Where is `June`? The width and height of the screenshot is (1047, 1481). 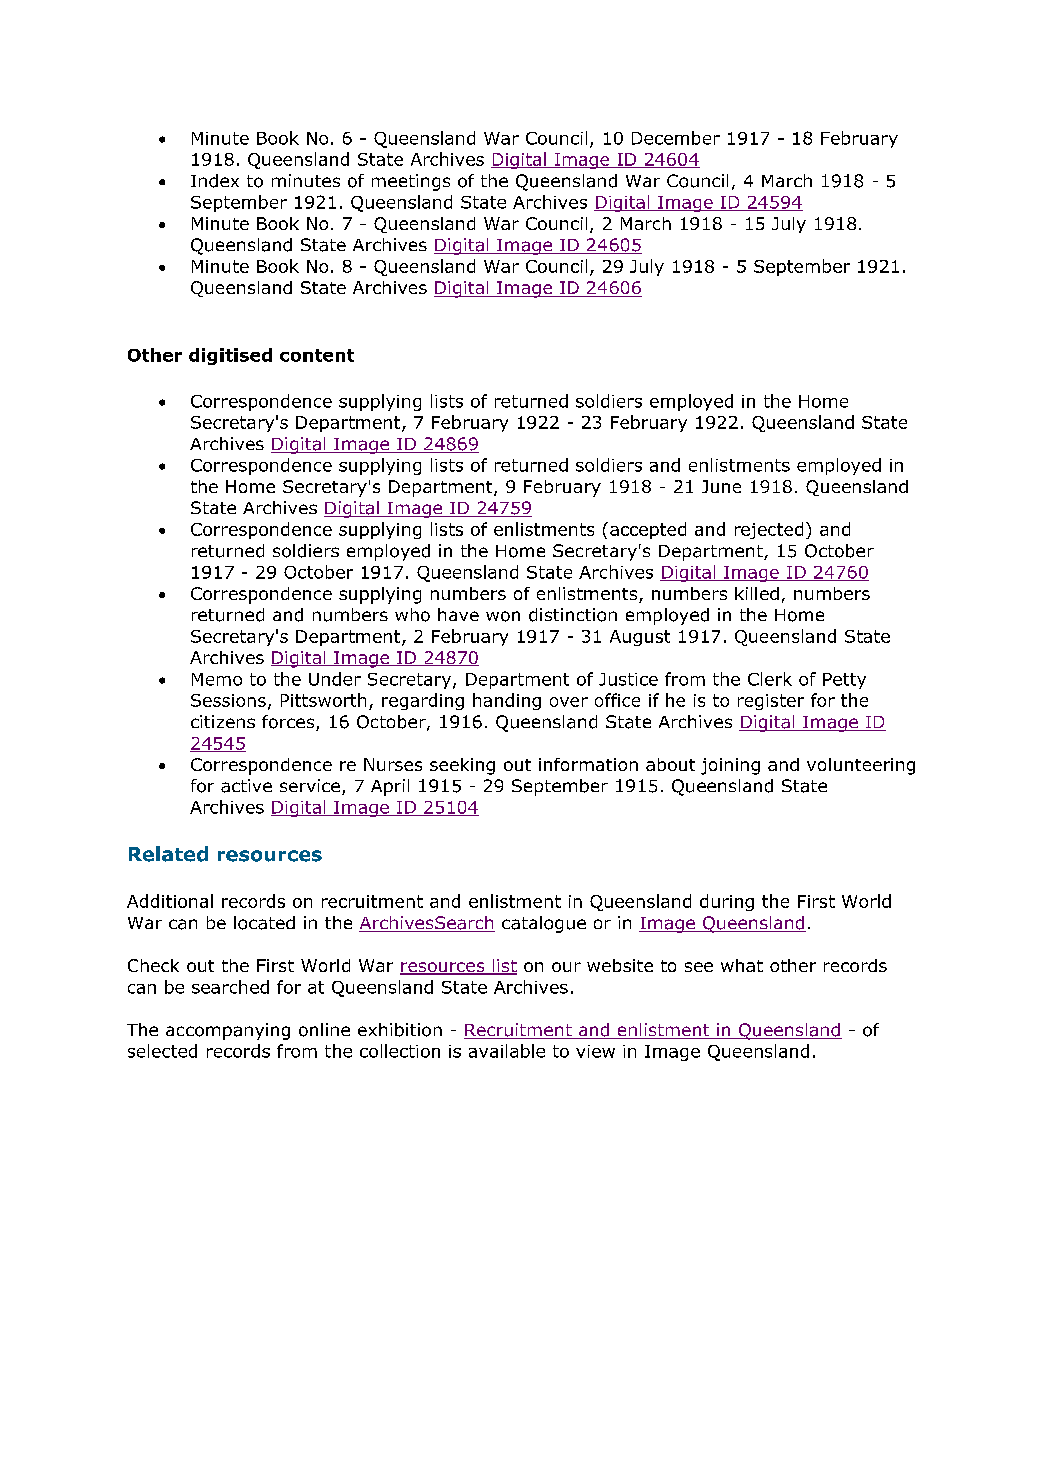
June is located at coordinates (721, 486).
